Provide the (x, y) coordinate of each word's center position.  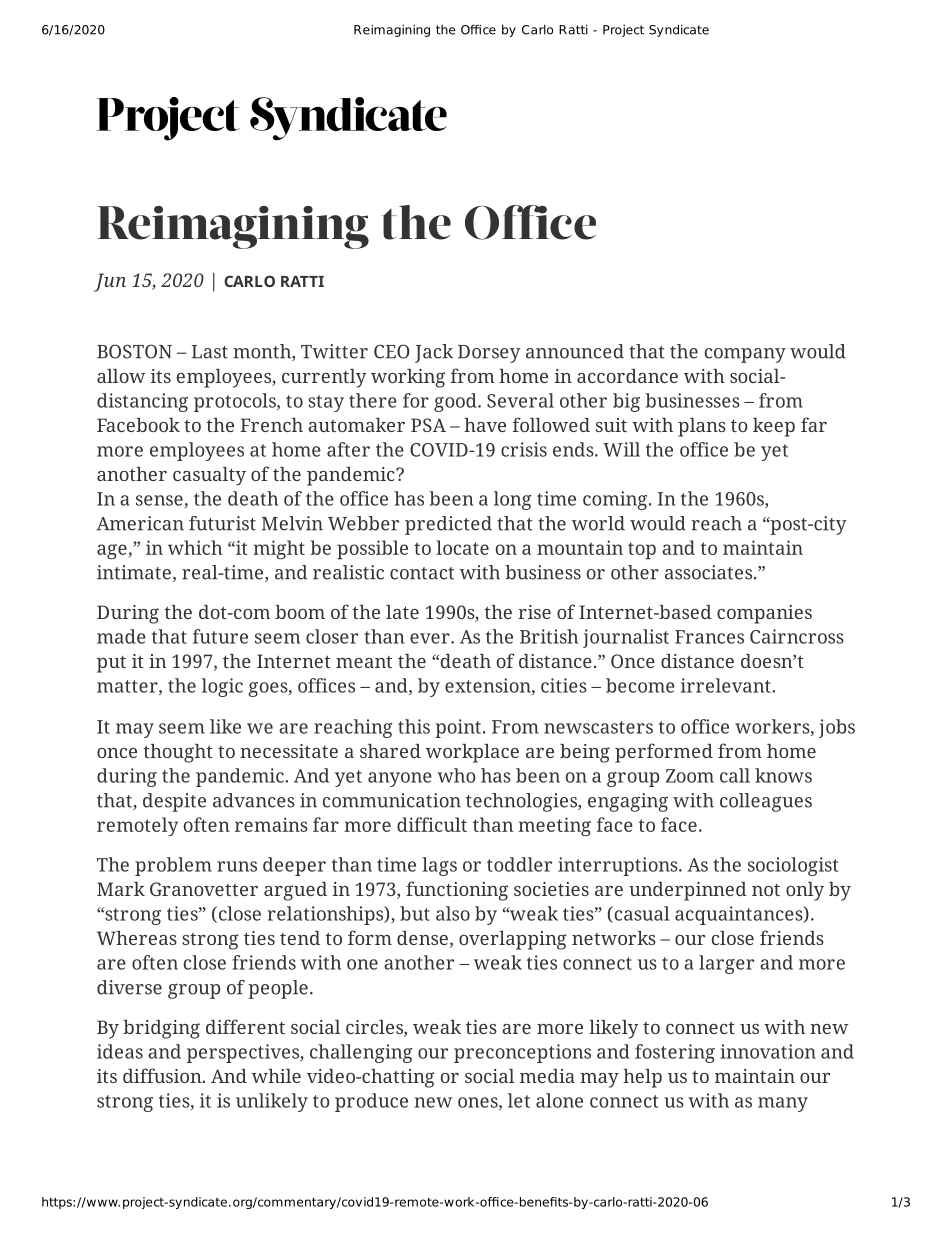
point (458, 728)
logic (222, 687)
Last (210, 352)
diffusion (163, 1075)
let (519, 1100)
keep (774, 427)
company (745, 355)
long (512, 500)
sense (159, 500)
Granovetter (204, 889)
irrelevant (727, 685)
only (805, 891)
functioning (457, 891)
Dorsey (489, 354)
